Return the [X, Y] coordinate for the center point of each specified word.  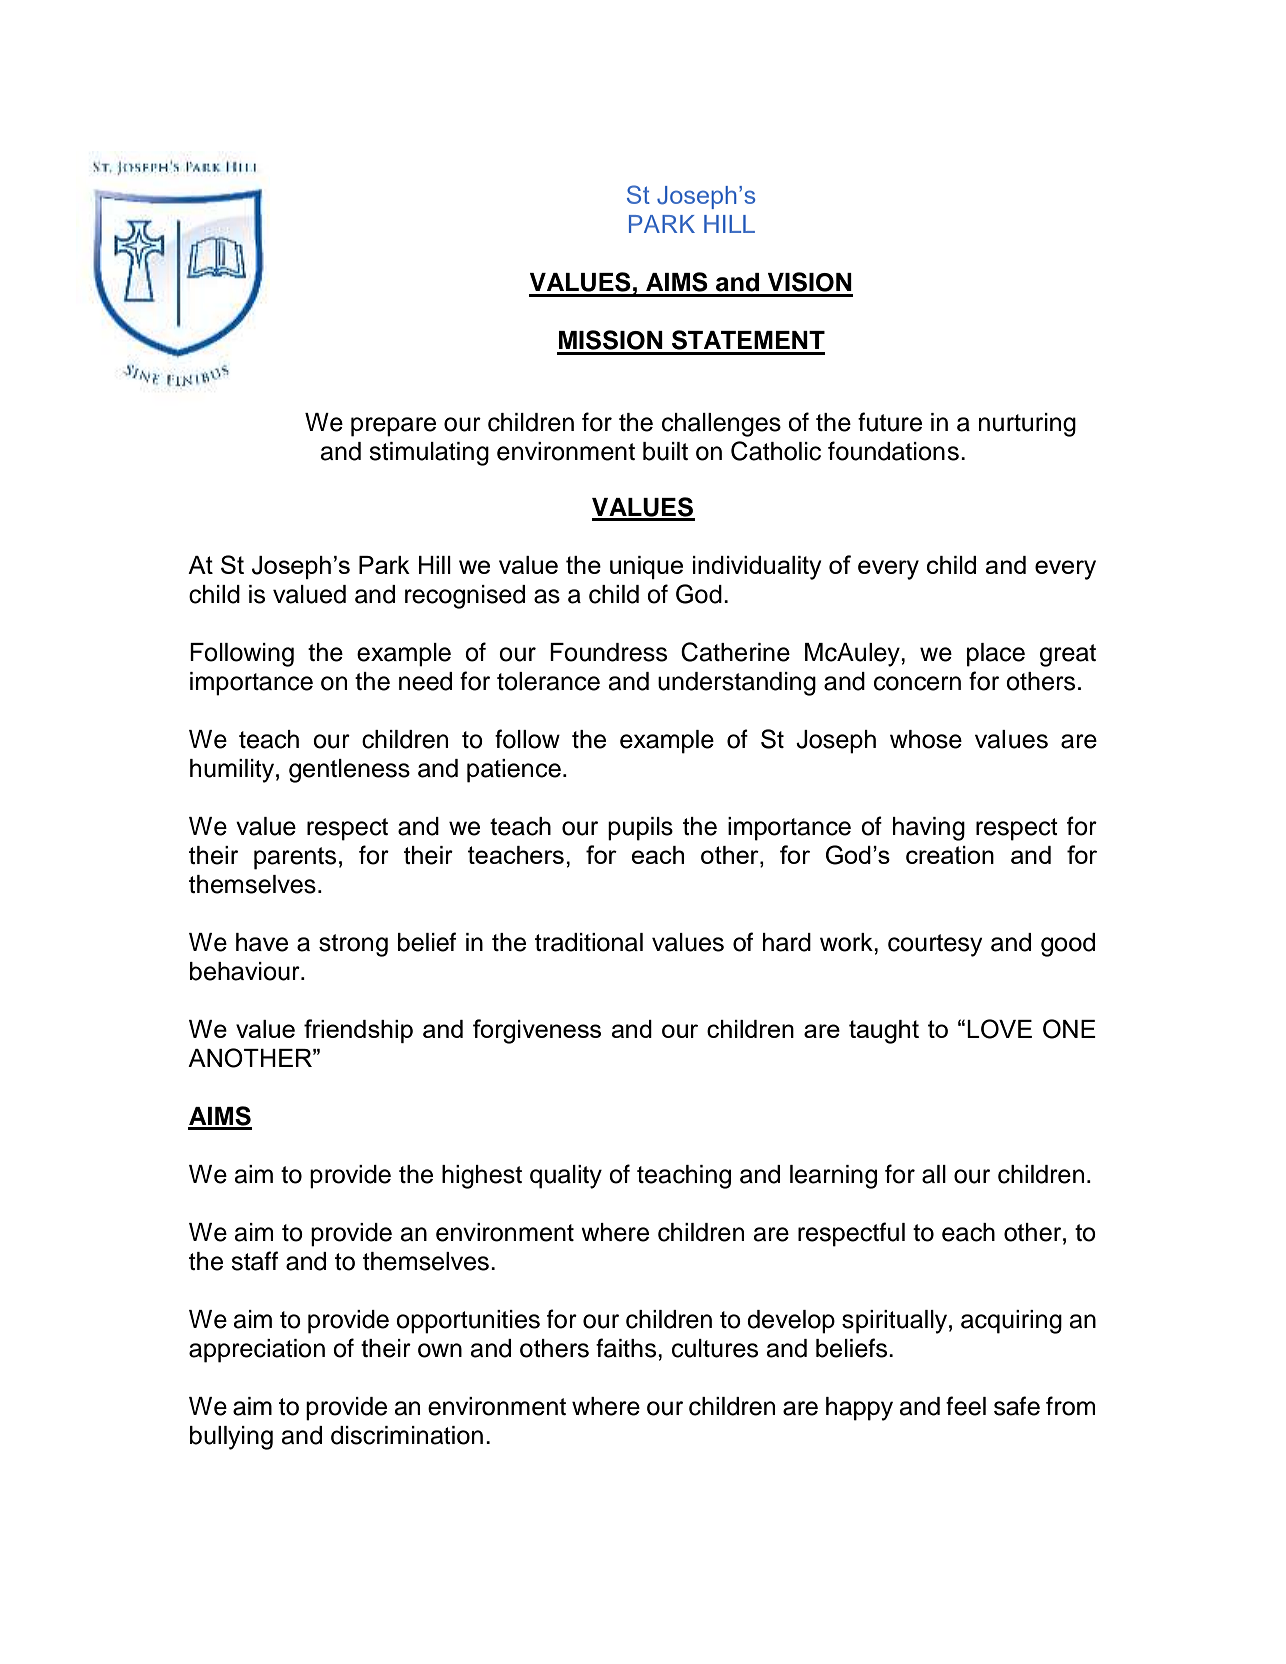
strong [353, 945]
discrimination [407, 1435]
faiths [627, 1348]
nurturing [1027, 425]
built [665, 451]
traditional [589, 942]
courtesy [935, 945]
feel [966, 1406]
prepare [393, 427]
